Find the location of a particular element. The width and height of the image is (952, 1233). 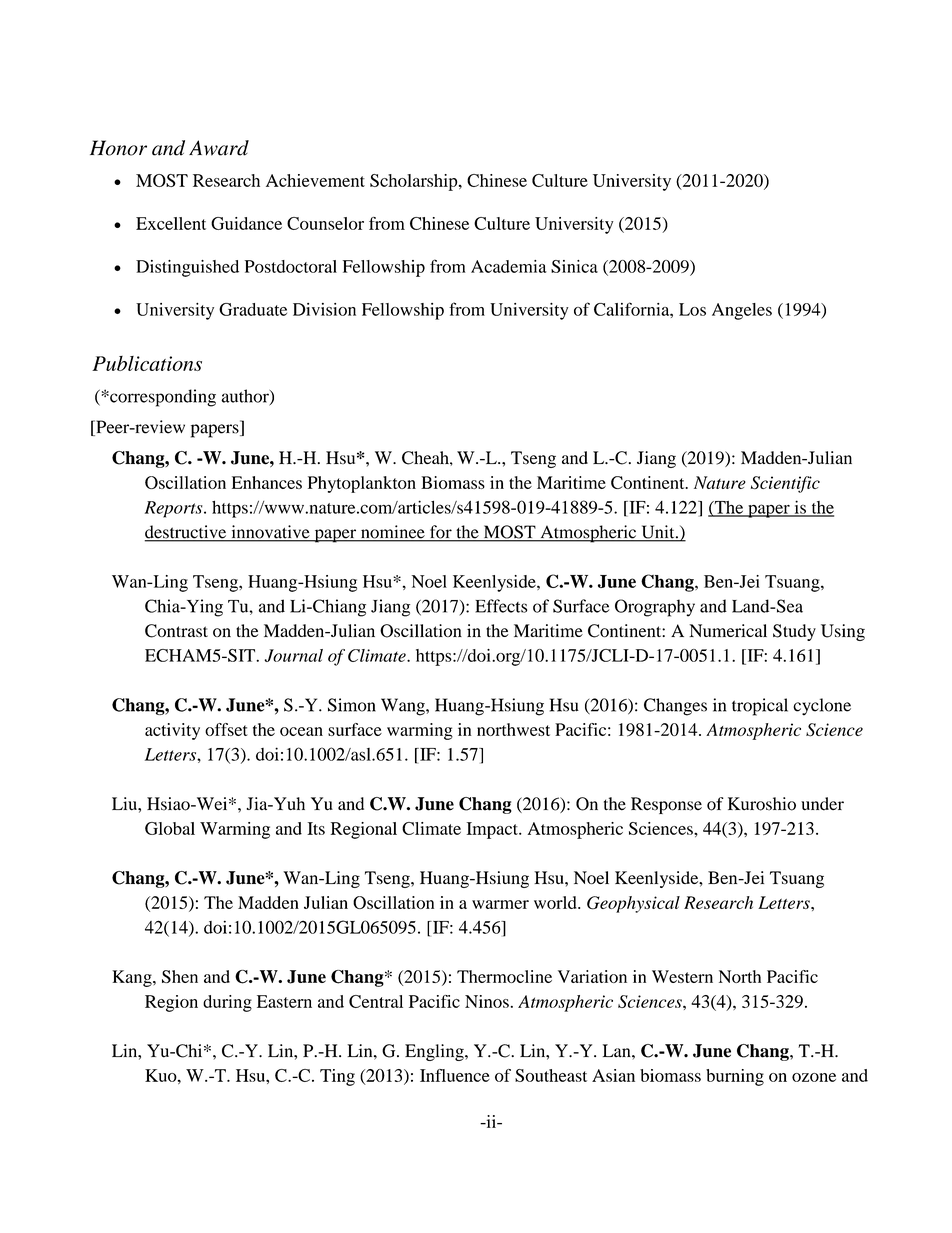

Contrast is located at coordinates (176, 631).
